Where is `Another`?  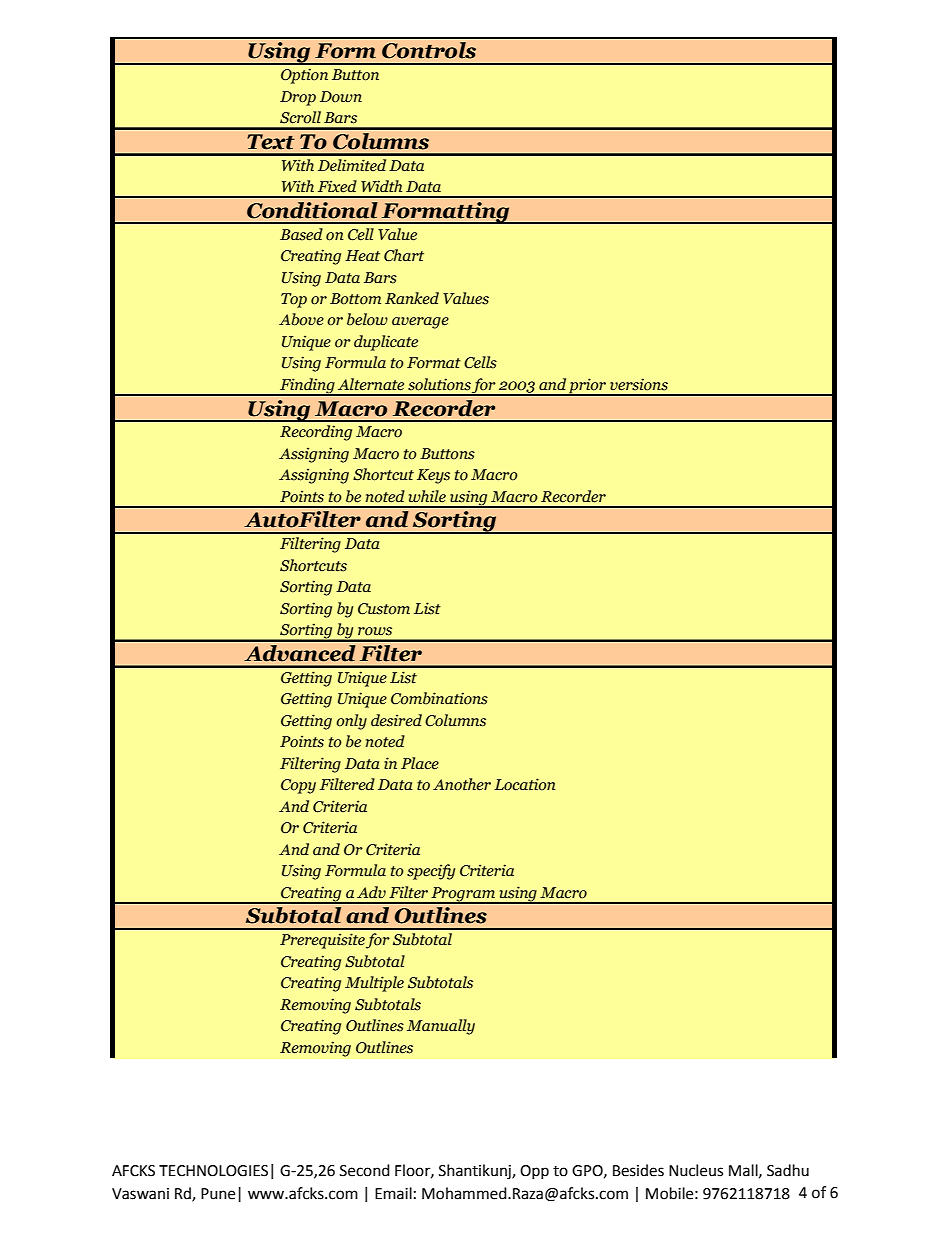 Another is located at coordinates (462, 784).
